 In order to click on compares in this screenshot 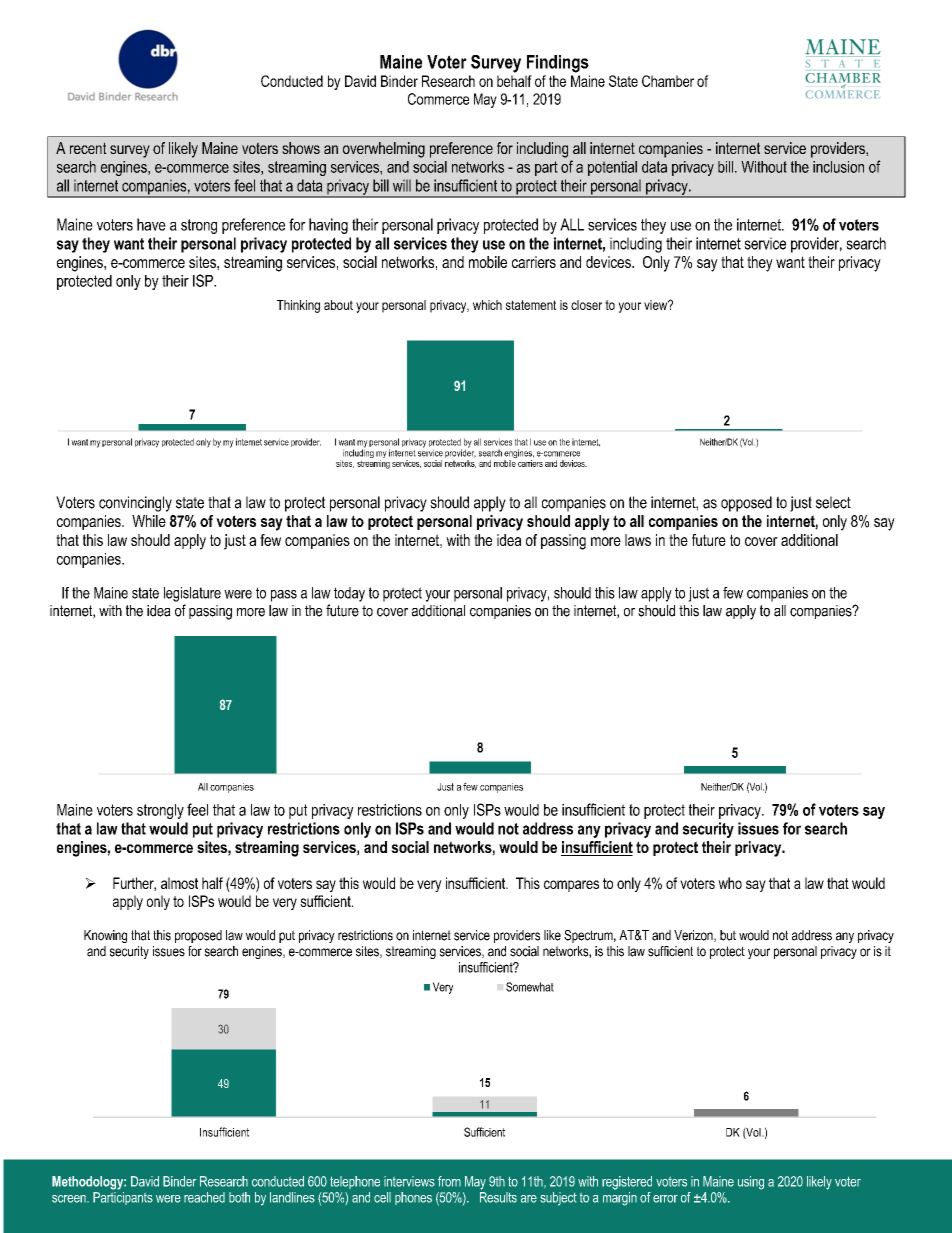, I will do `click(571, 886)`.
